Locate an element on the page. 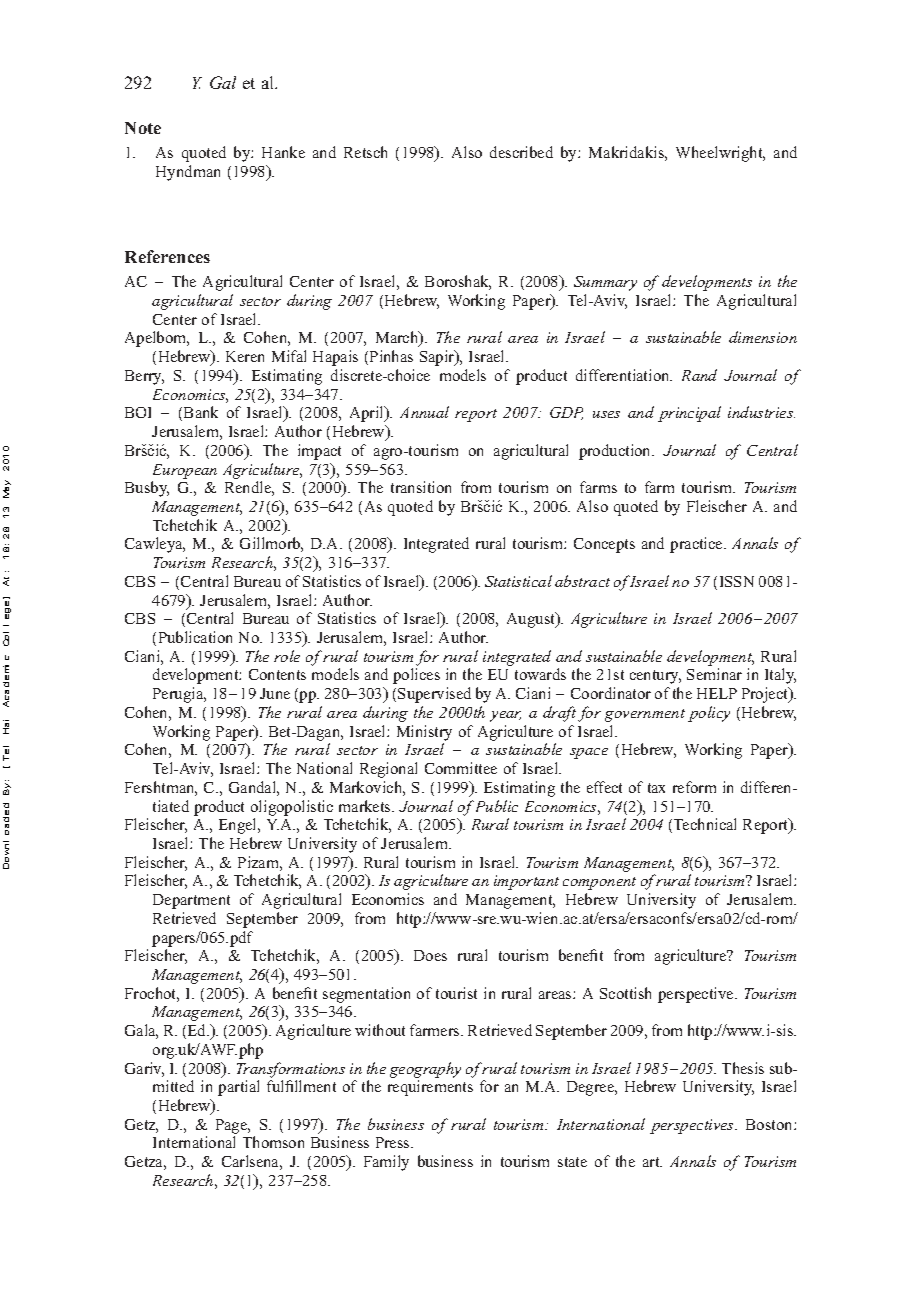  Wheelwright is located at coordinates (720, 154).
